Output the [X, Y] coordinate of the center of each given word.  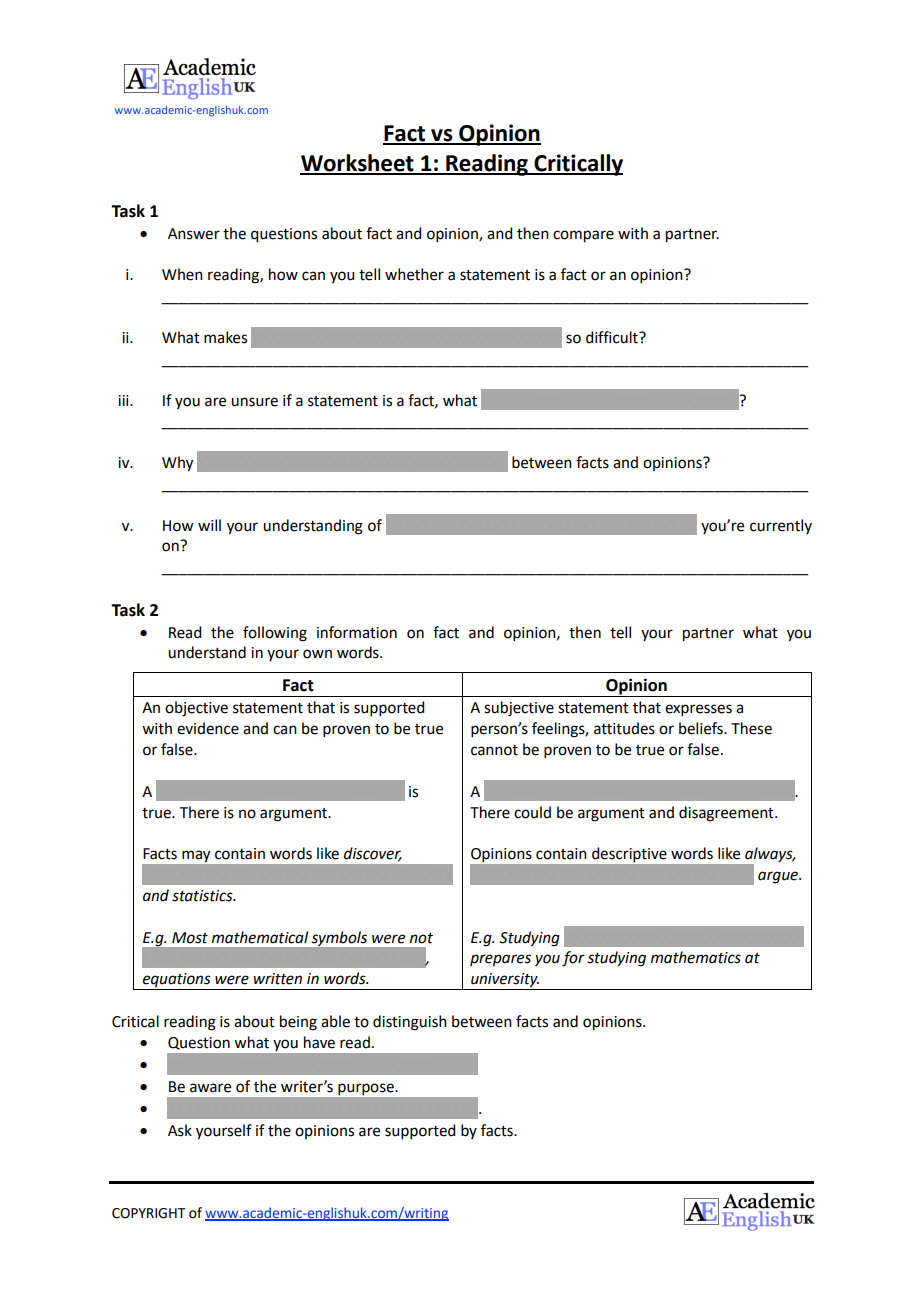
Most [190, 938]
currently [781, 526]
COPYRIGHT [149, 1213]
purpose [366, 1089]
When [182, 274]
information [357, 632]
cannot [494, 750]
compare [583, 236]
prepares [500, 960]
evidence [208, 728]
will [209, 525]
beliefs [702, 728]
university [504, 981]
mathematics [696, 957]
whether [414, 274]
